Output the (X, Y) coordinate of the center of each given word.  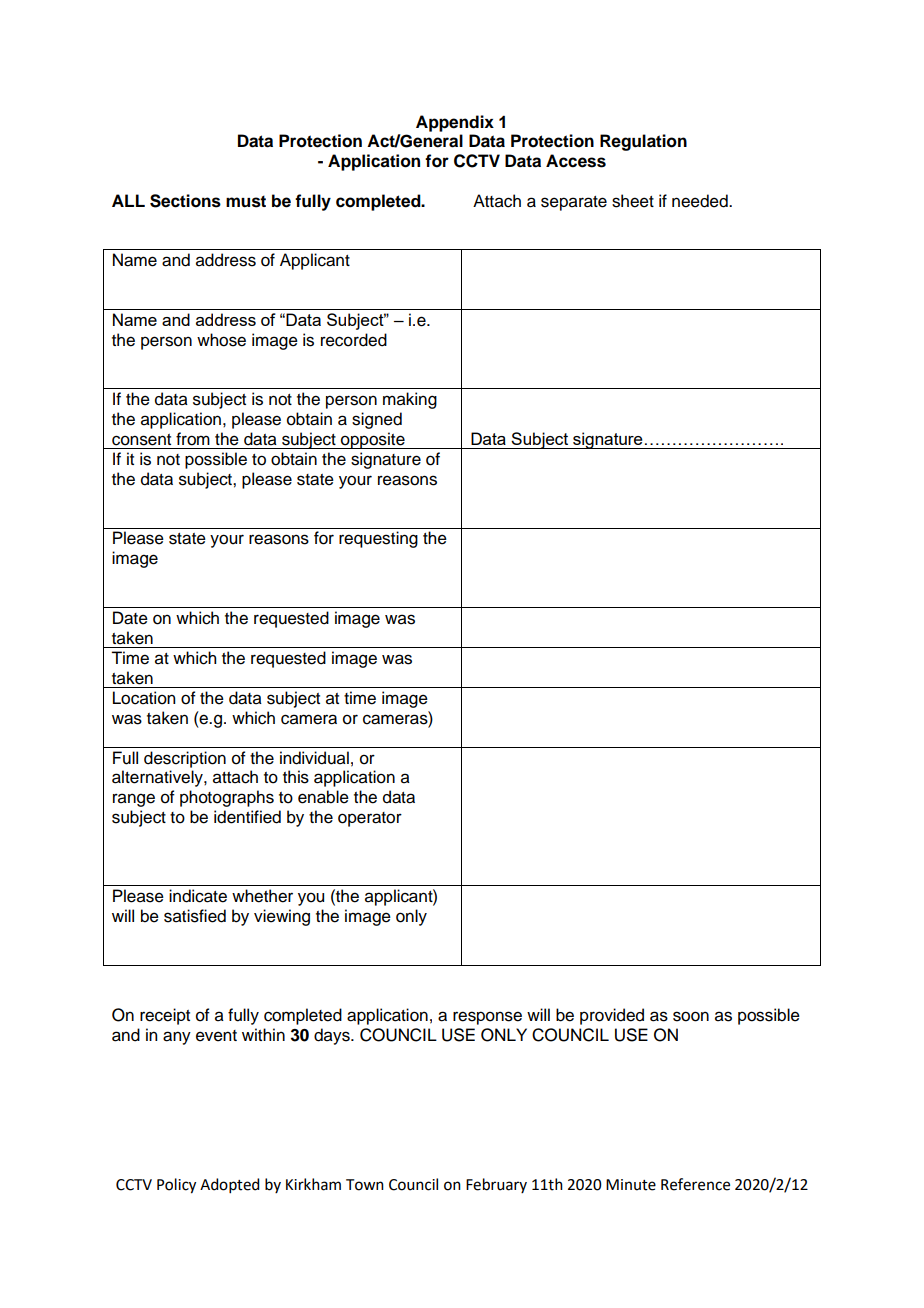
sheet (633, 201)
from (193, 439)
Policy (176, 1186)
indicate (198, 896)
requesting (378, 539)
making (410, 400)
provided (612, 1016)
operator (370, 819)
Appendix (455, 123)
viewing (282, 917)
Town (365, 1185)
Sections (185, 201)
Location (144, 698)
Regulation (643, 142)
